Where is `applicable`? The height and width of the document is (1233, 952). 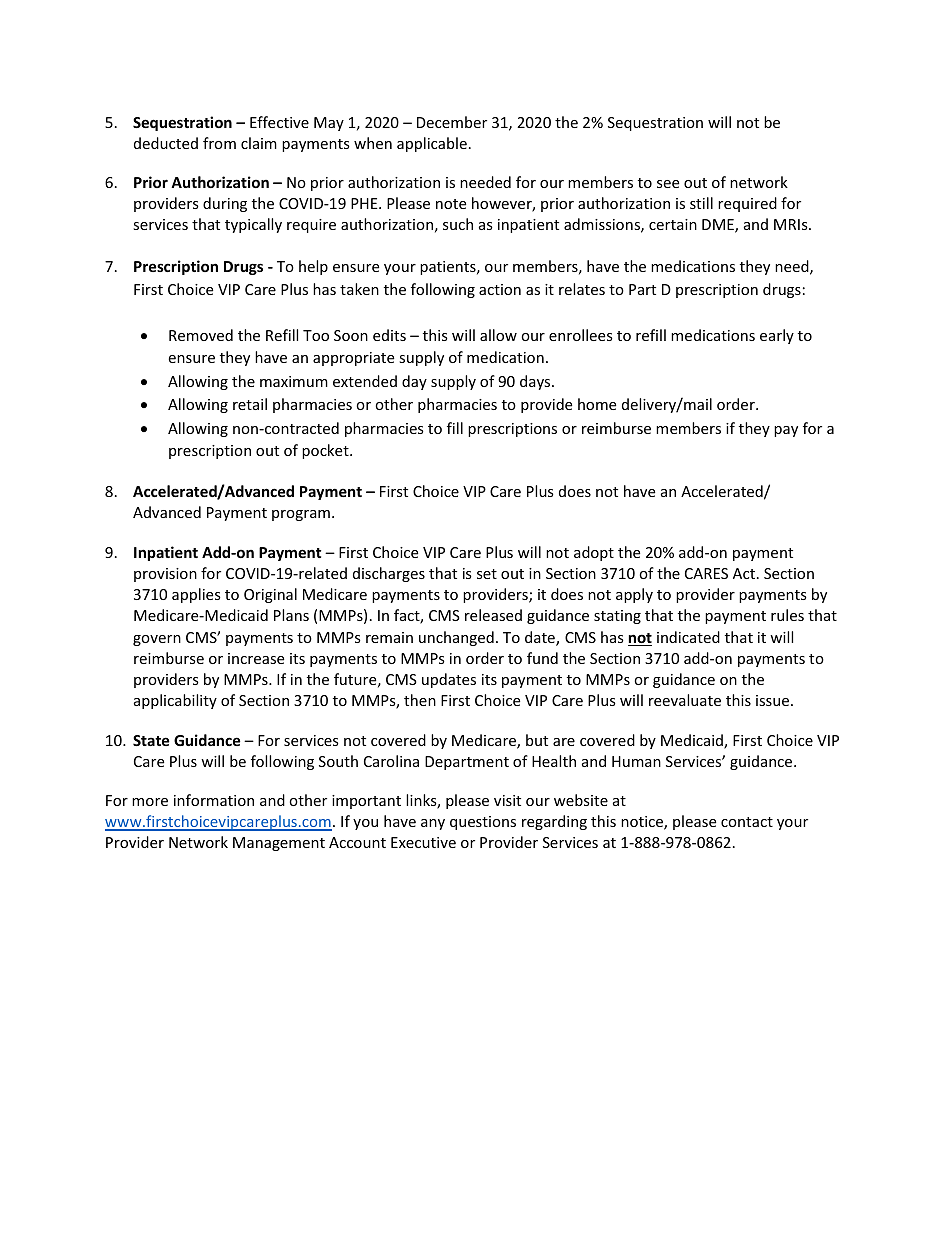
applicable is located at coordinates (432, 144).
